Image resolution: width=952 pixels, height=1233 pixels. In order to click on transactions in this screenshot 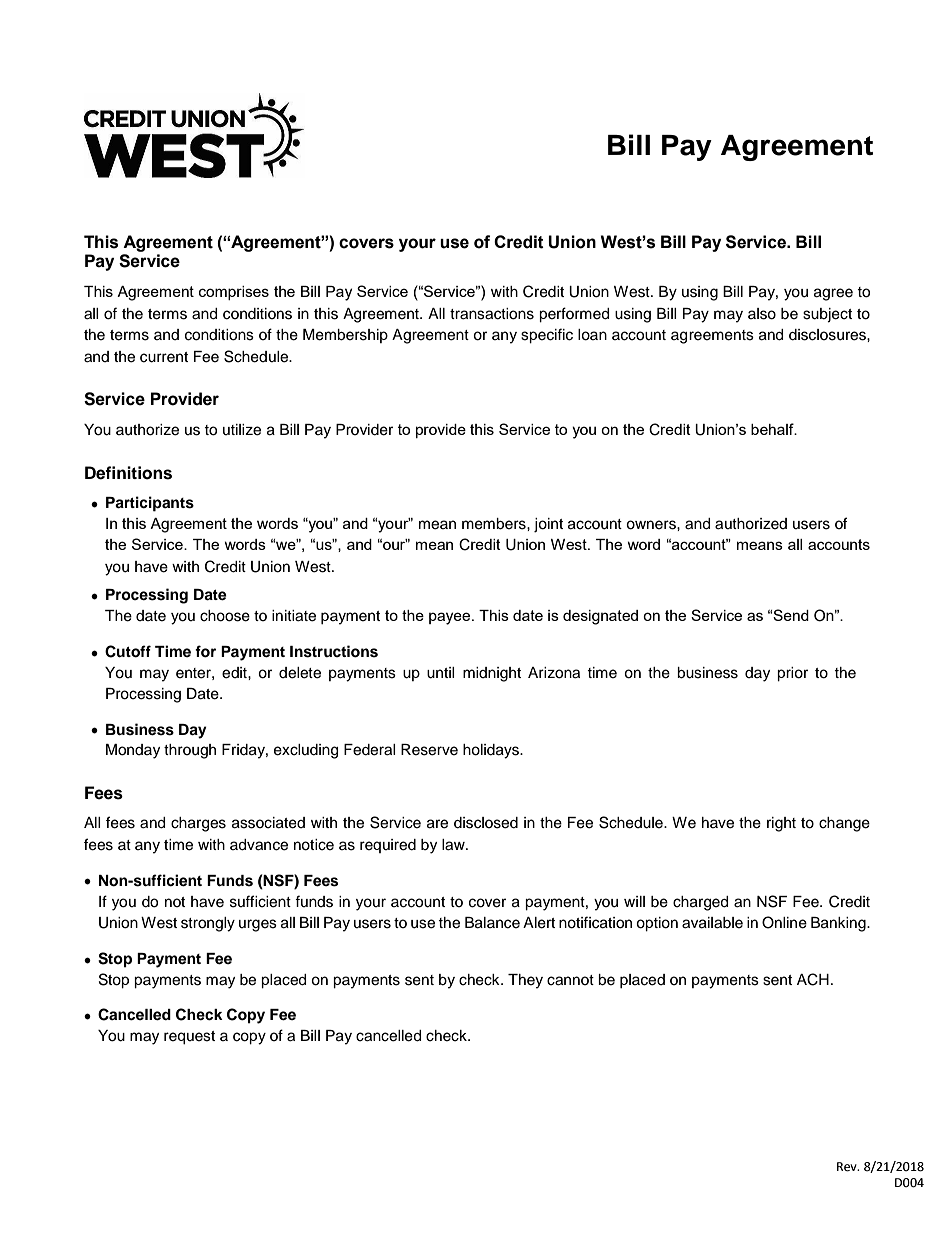, I will do `click(492, 314)`.
